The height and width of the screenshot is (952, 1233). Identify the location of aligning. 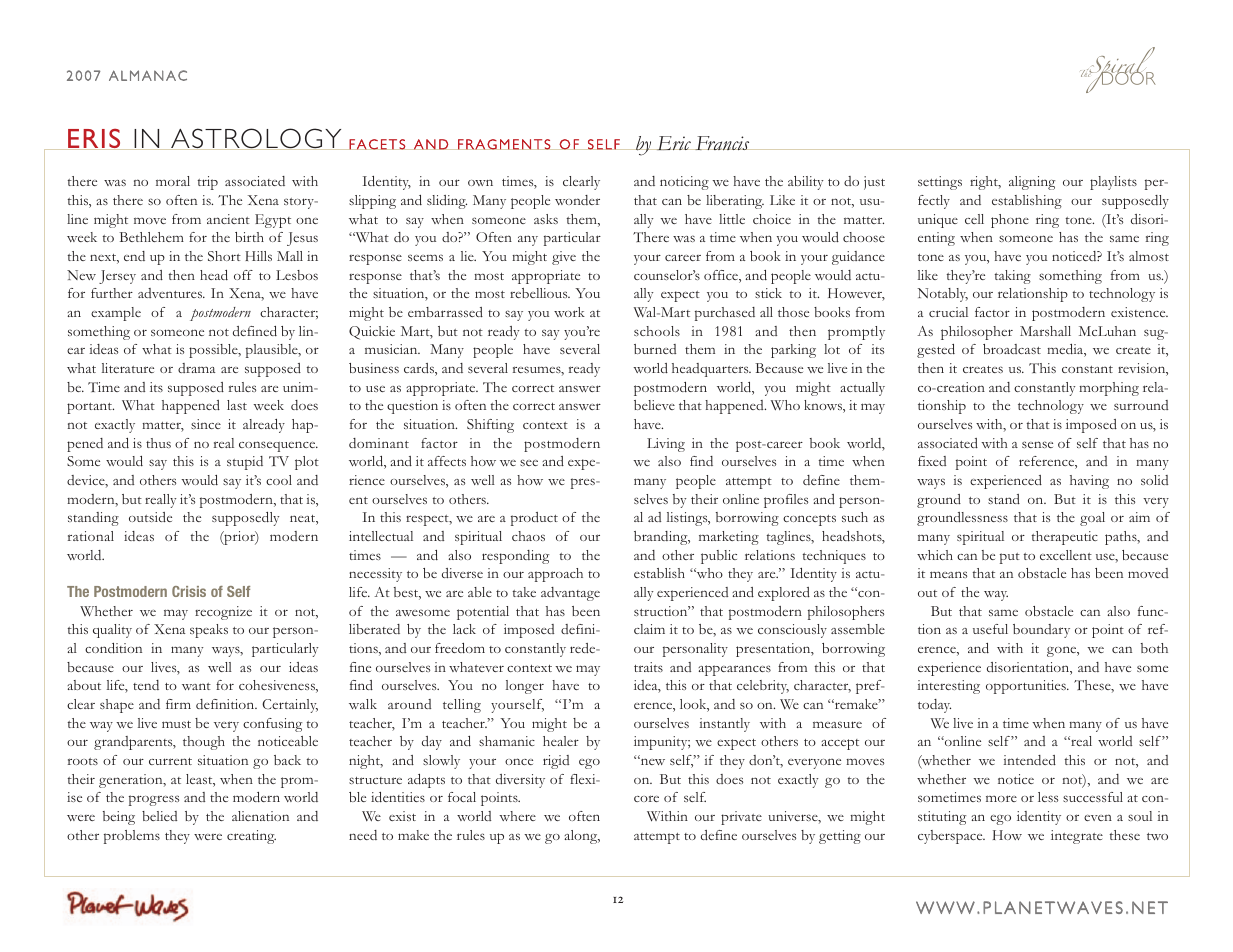
(1032, 183).
